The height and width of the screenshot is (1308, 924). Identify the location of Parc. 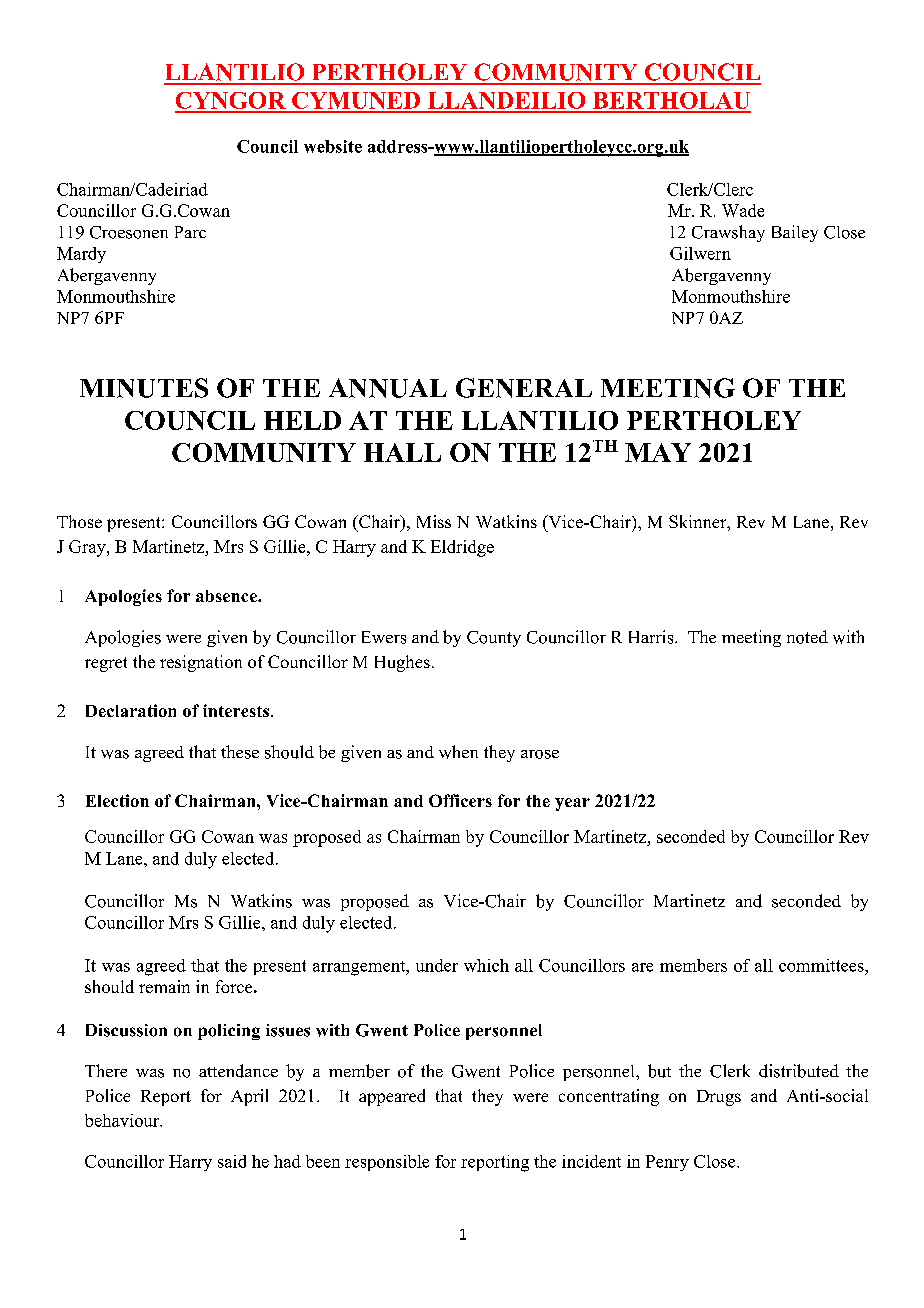
(190, 232).
